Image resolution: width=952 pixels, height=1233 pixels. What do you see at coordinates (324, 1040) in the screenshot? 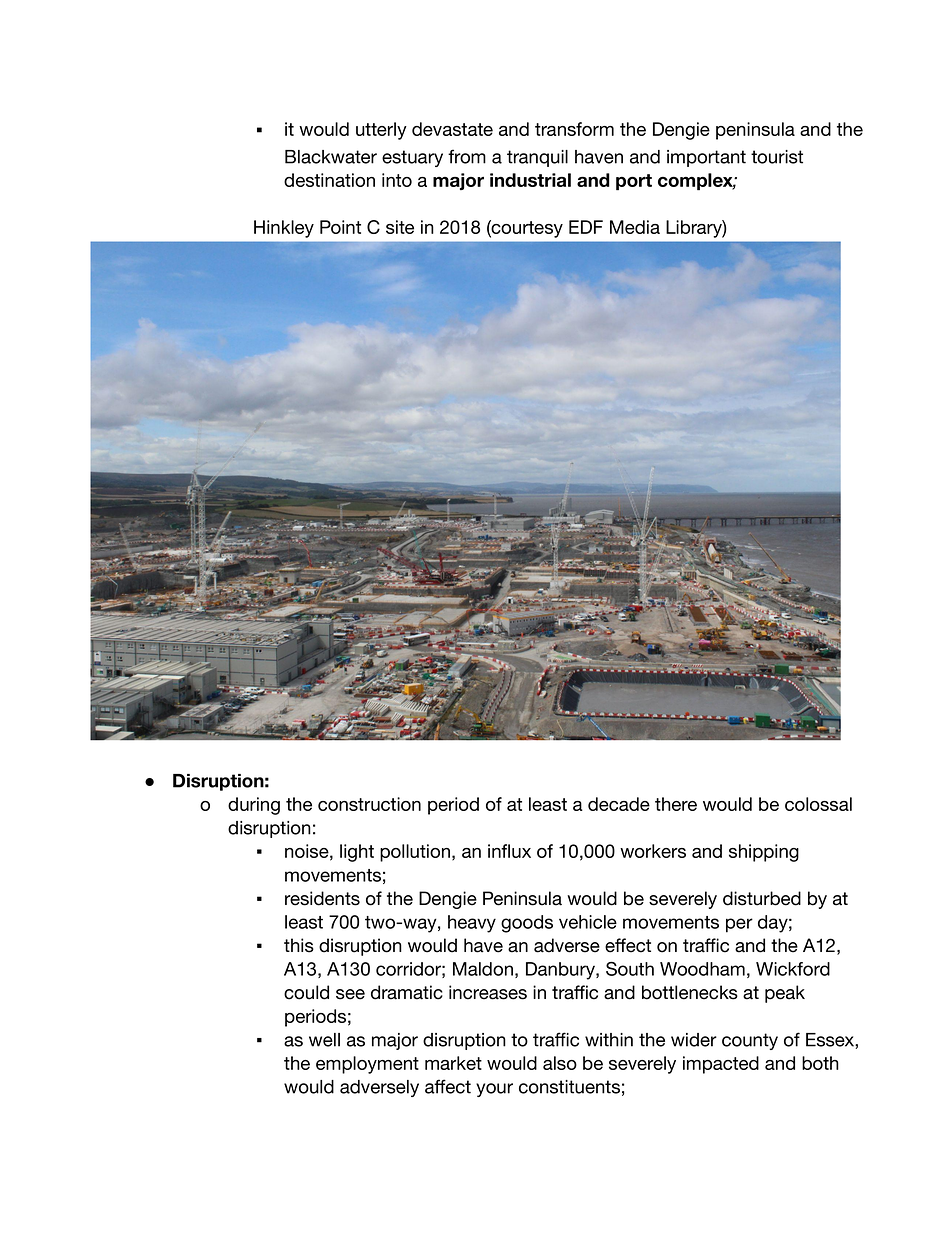
I see `well` at bounding box center [324, 1040].
